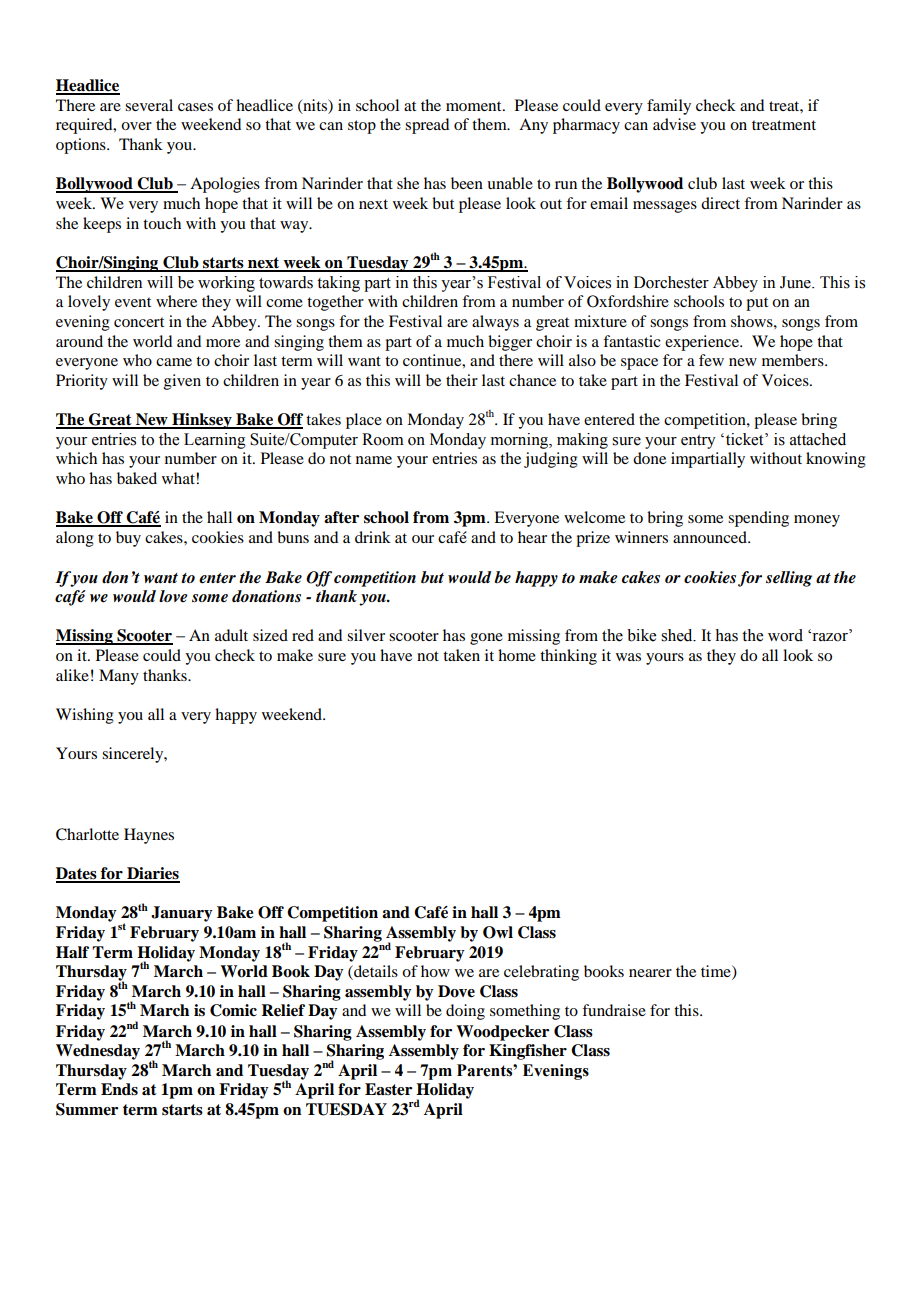 Image resolution: width=924 pixels, height=1308 pixels. What do you see at coordinates (427, 126) in the document?
I see `spread` at bounding box center [427, 126].
